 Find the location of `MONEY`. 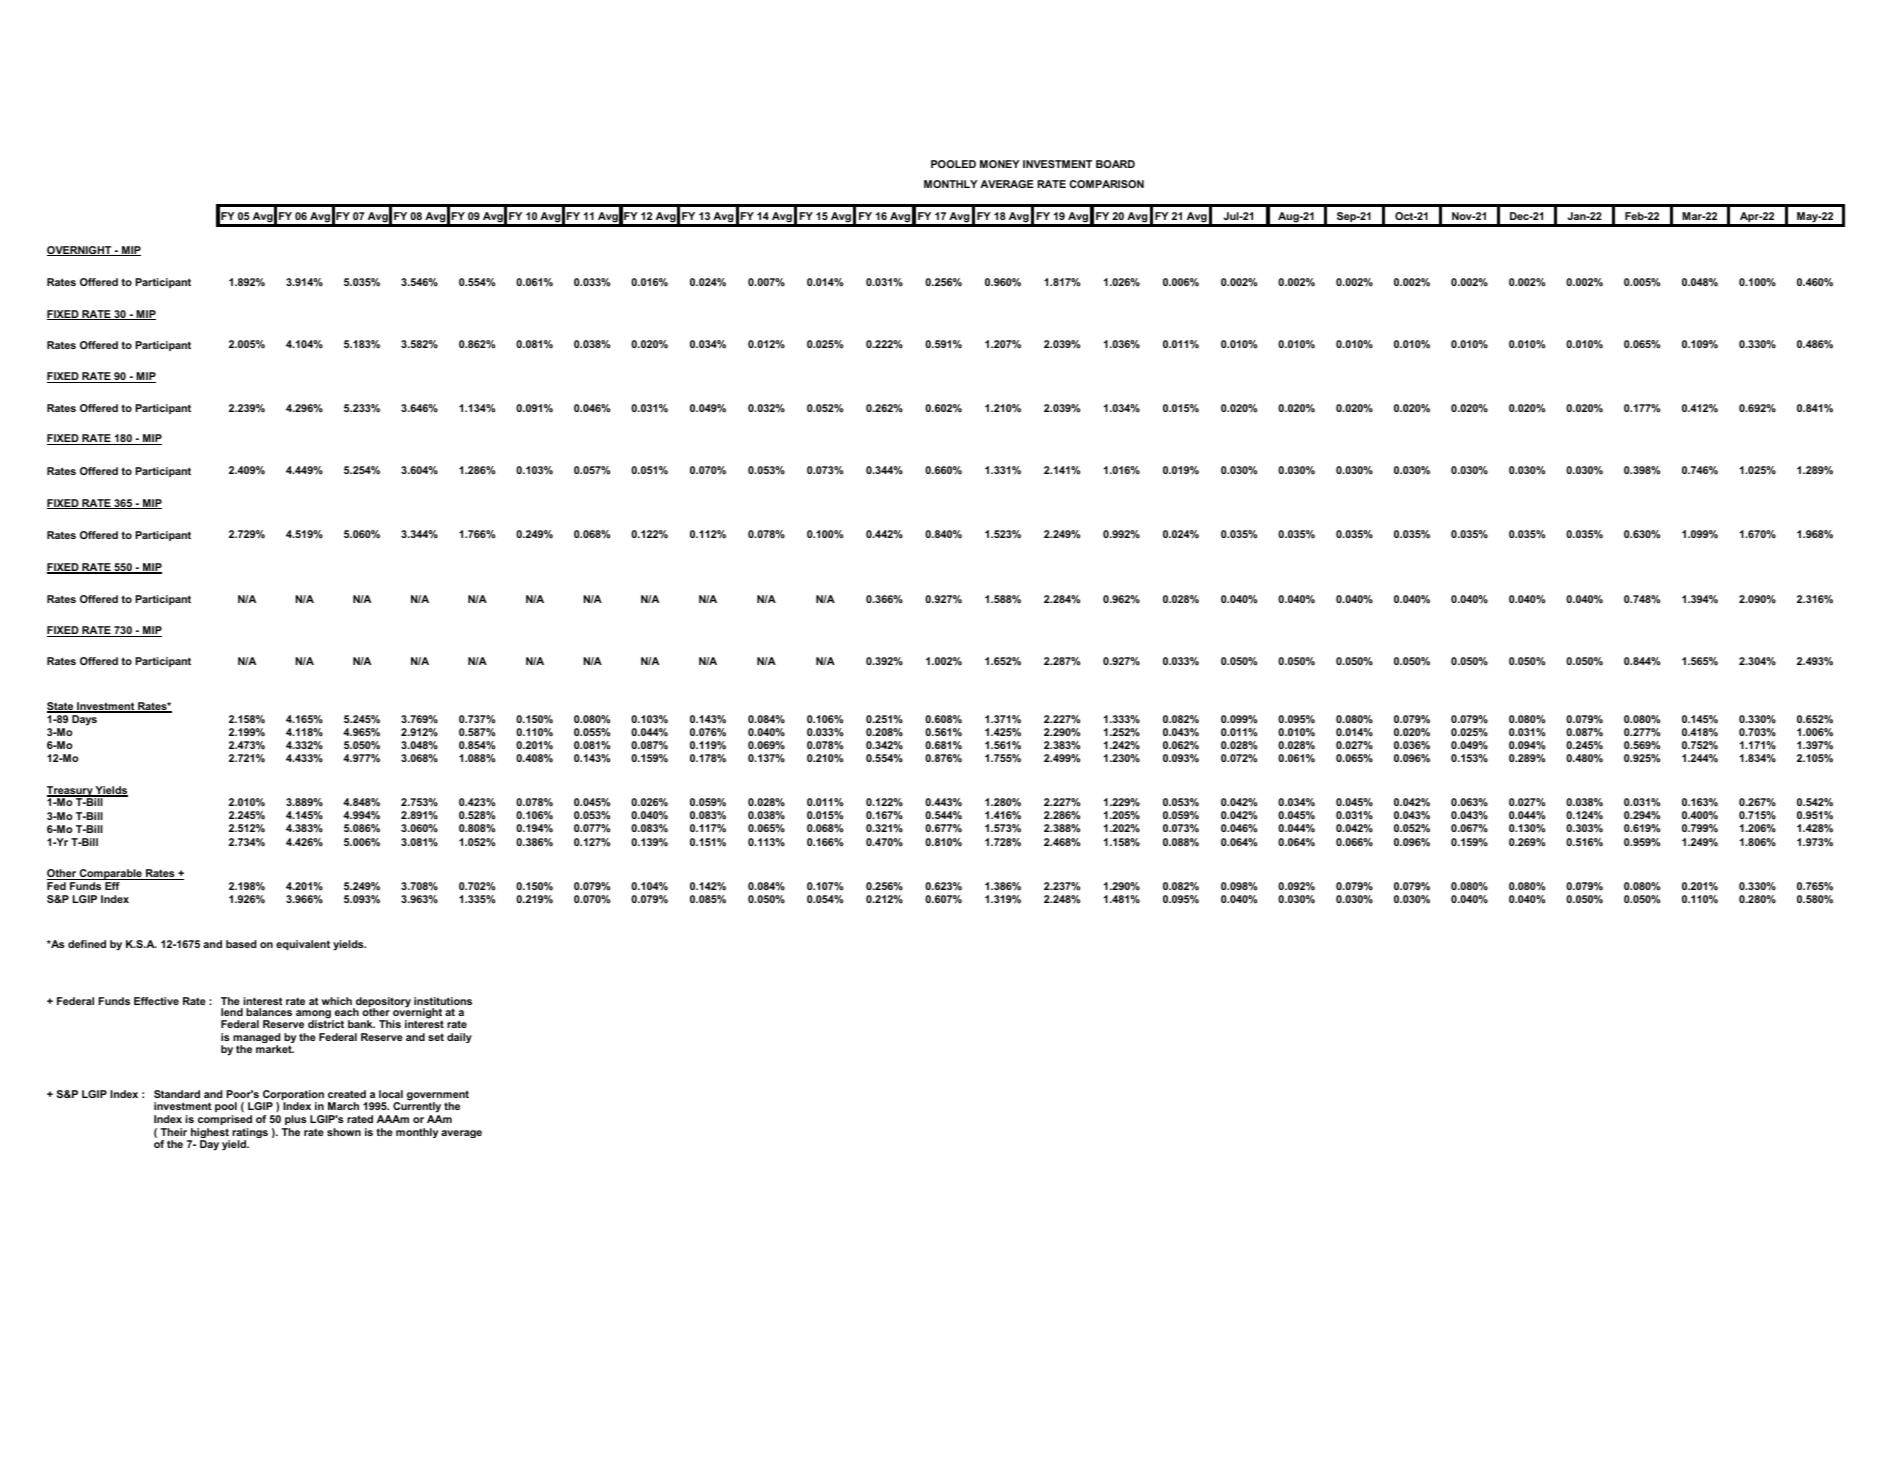

MONEY is located at coordinates (1000, 164).
